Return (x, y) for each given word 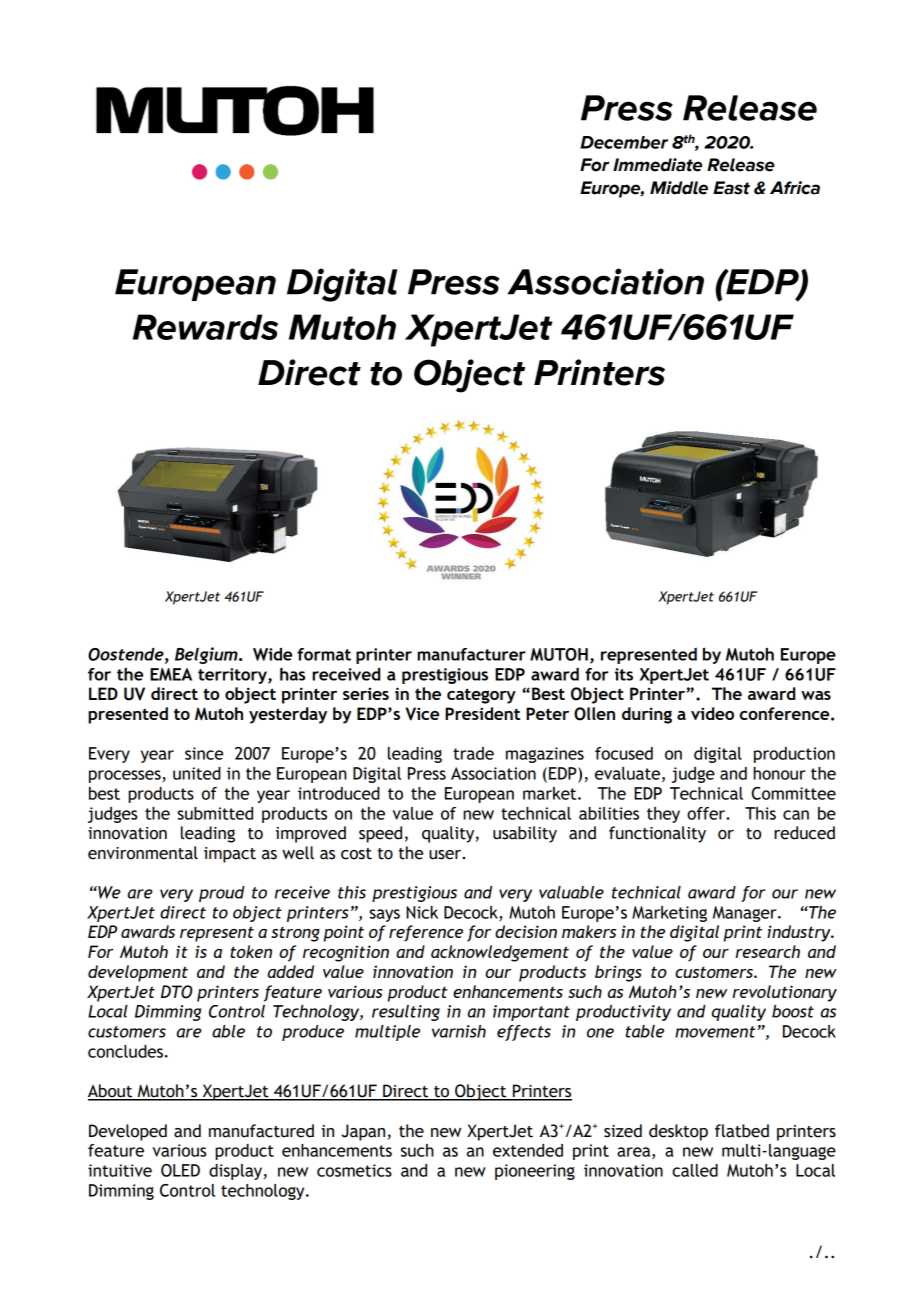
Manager (746, 914)
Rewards (205, 327)
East (731, 188)
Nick (422, 912)
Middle (679, 188)
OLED (180, 1170)
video (712, 713)
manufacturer (471, 654)
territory (233, 676)
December (624, 142)
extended (528, 1150)
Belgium (207, 655)
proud (222, 894)
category (481, 696)
